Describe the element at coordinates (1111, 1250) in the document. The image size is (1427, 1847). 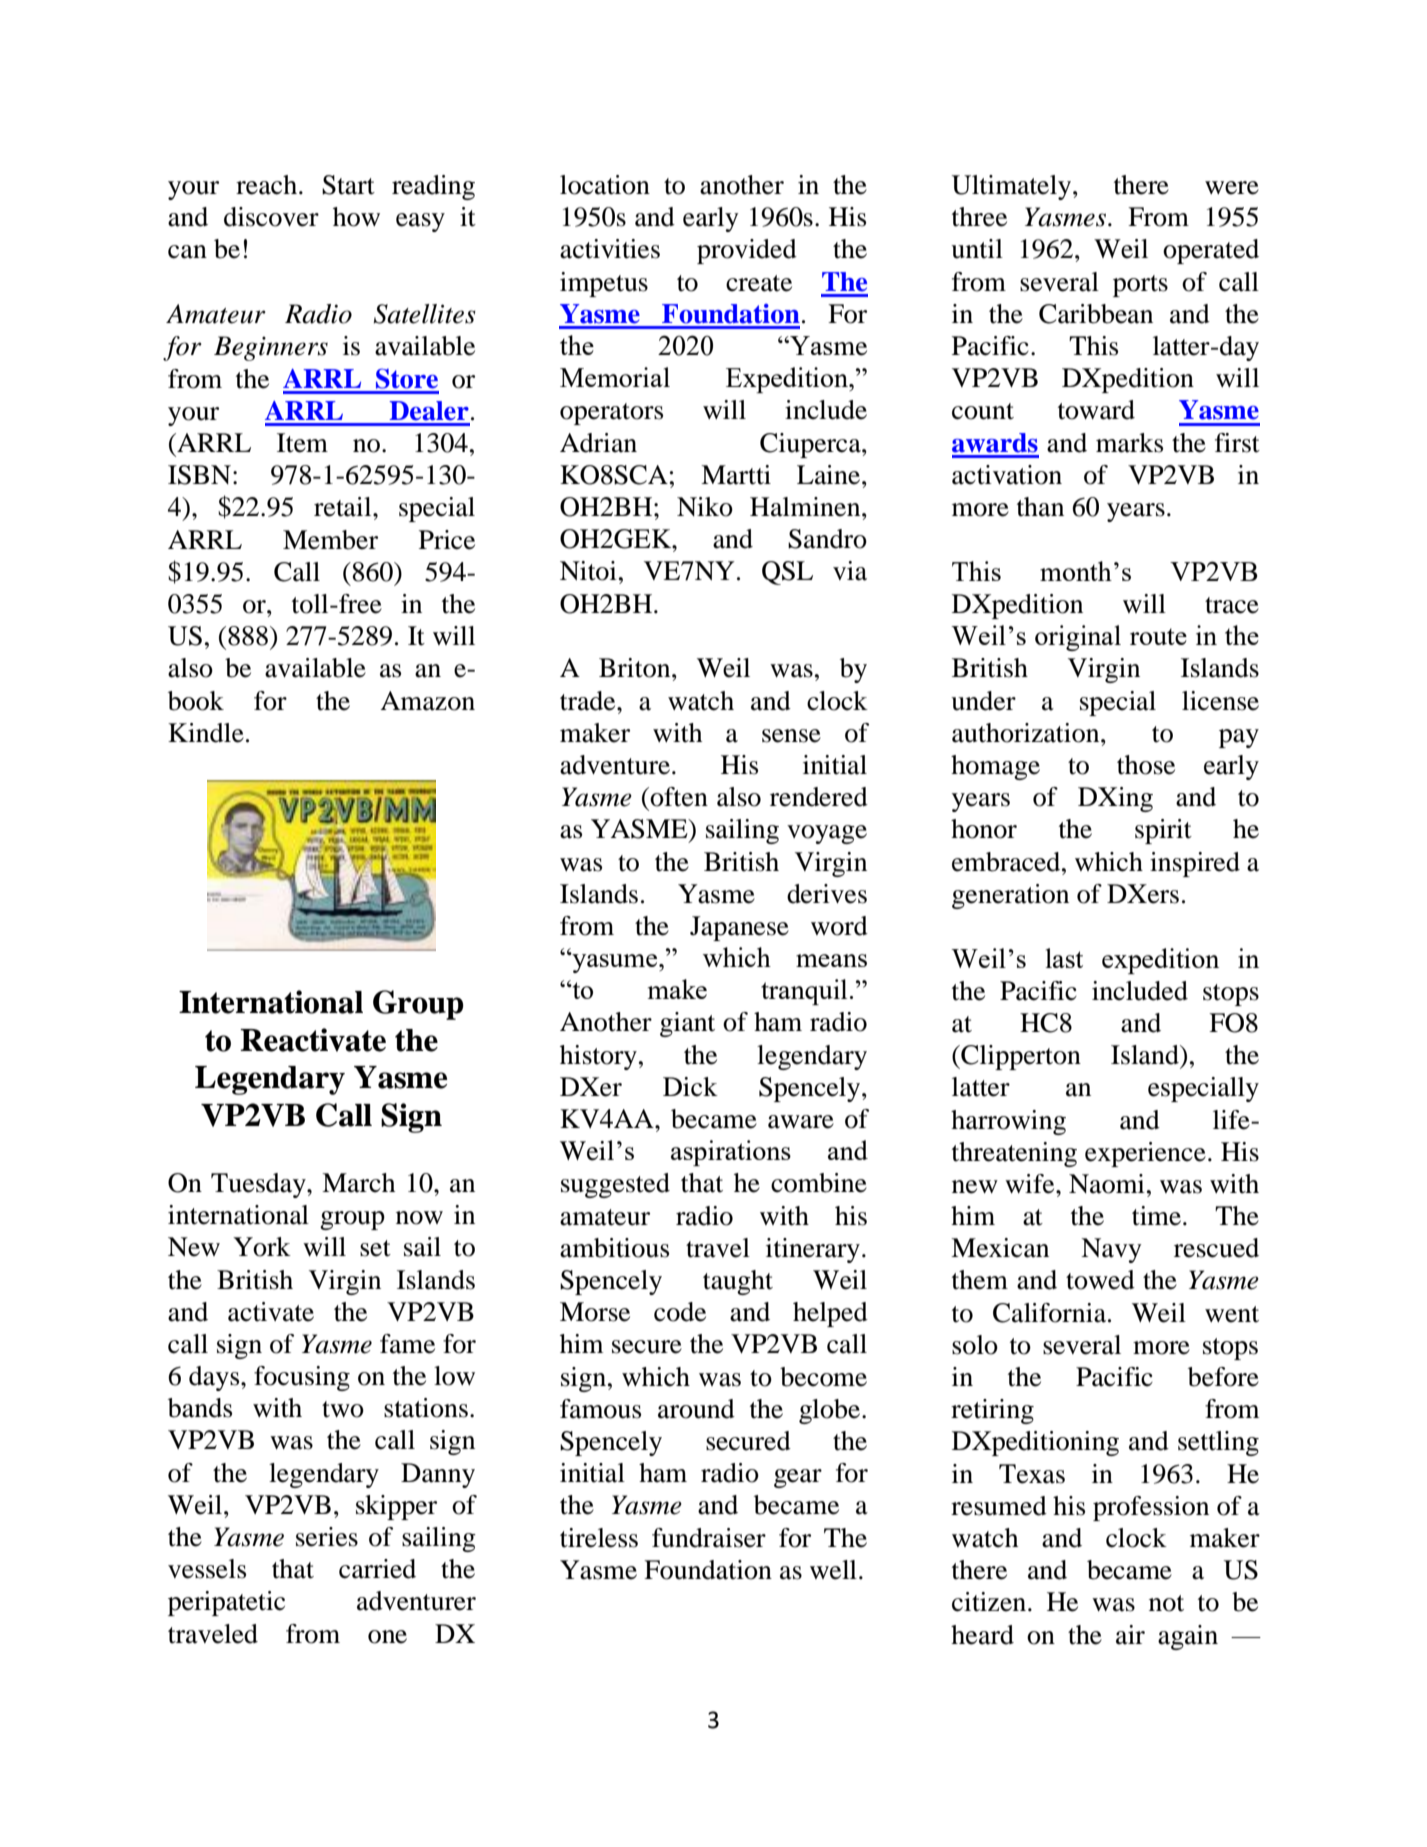
I see `Navy` at that location.
